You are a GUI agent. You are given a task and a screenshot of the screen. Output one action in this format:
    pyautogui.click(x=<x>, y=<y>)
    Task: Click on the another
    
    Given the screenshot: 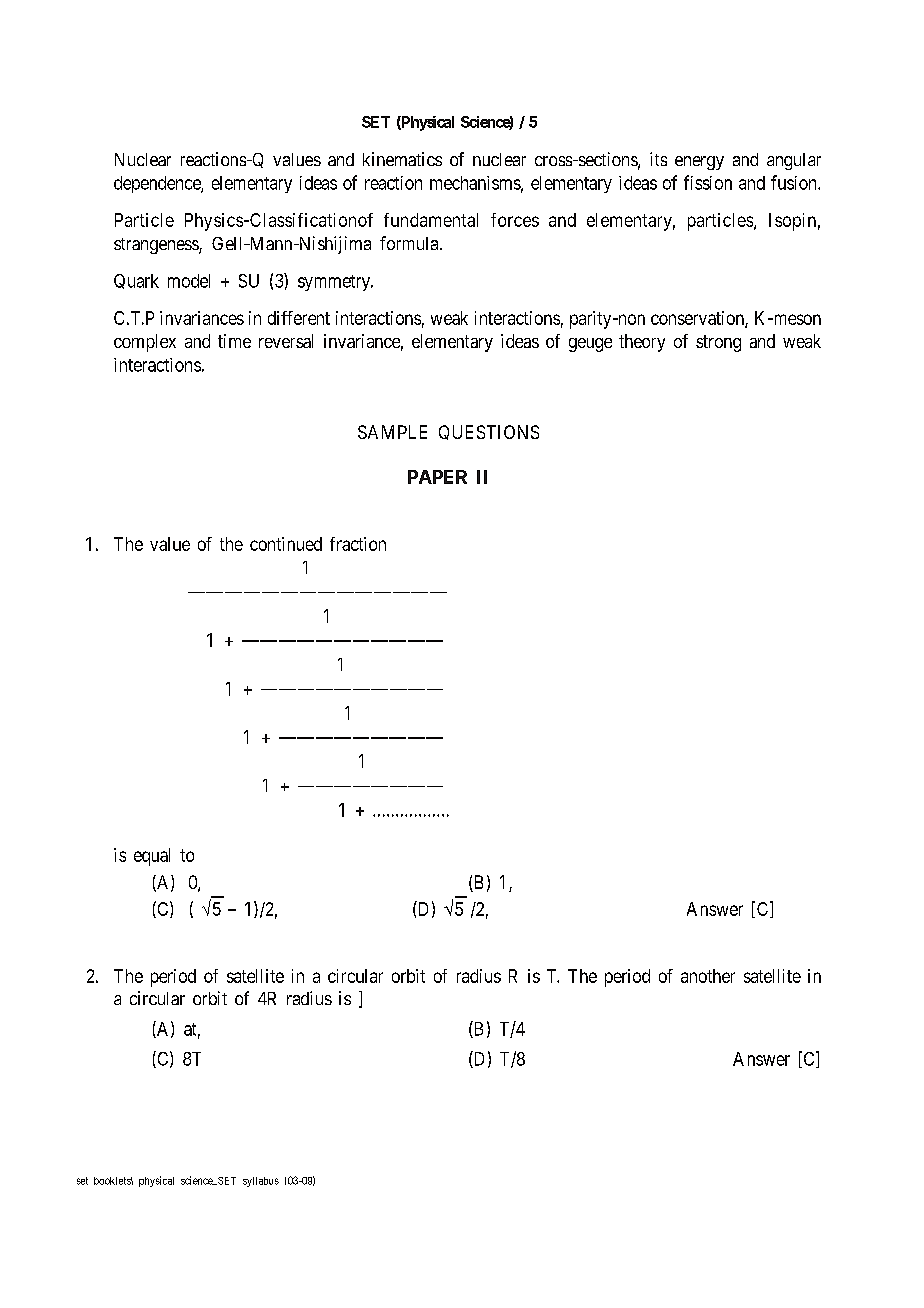 What is the action you would take?
    pyautogui.click(x=708, y=976)
